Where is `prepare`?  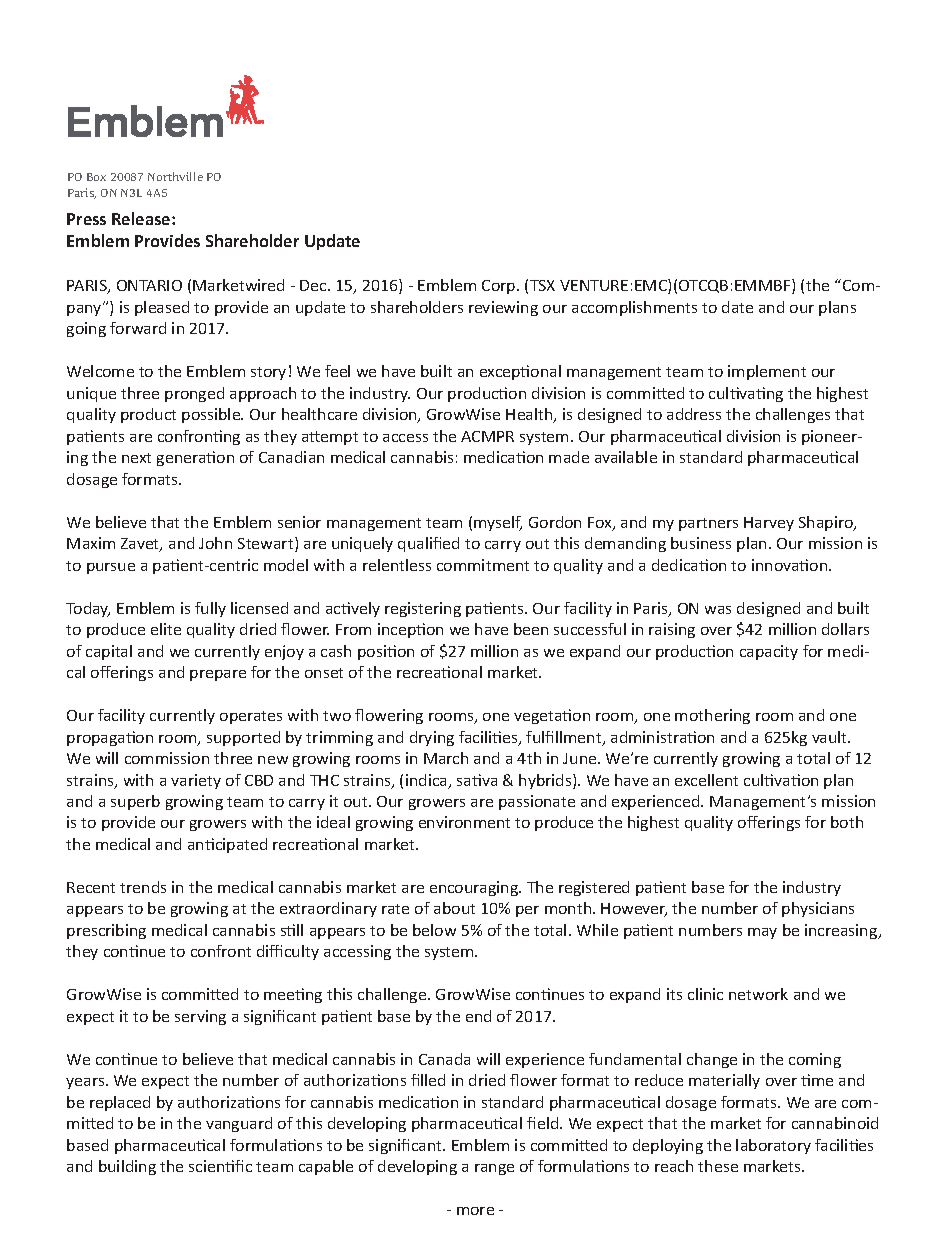 prepare is located at coordinates (218, 675).
